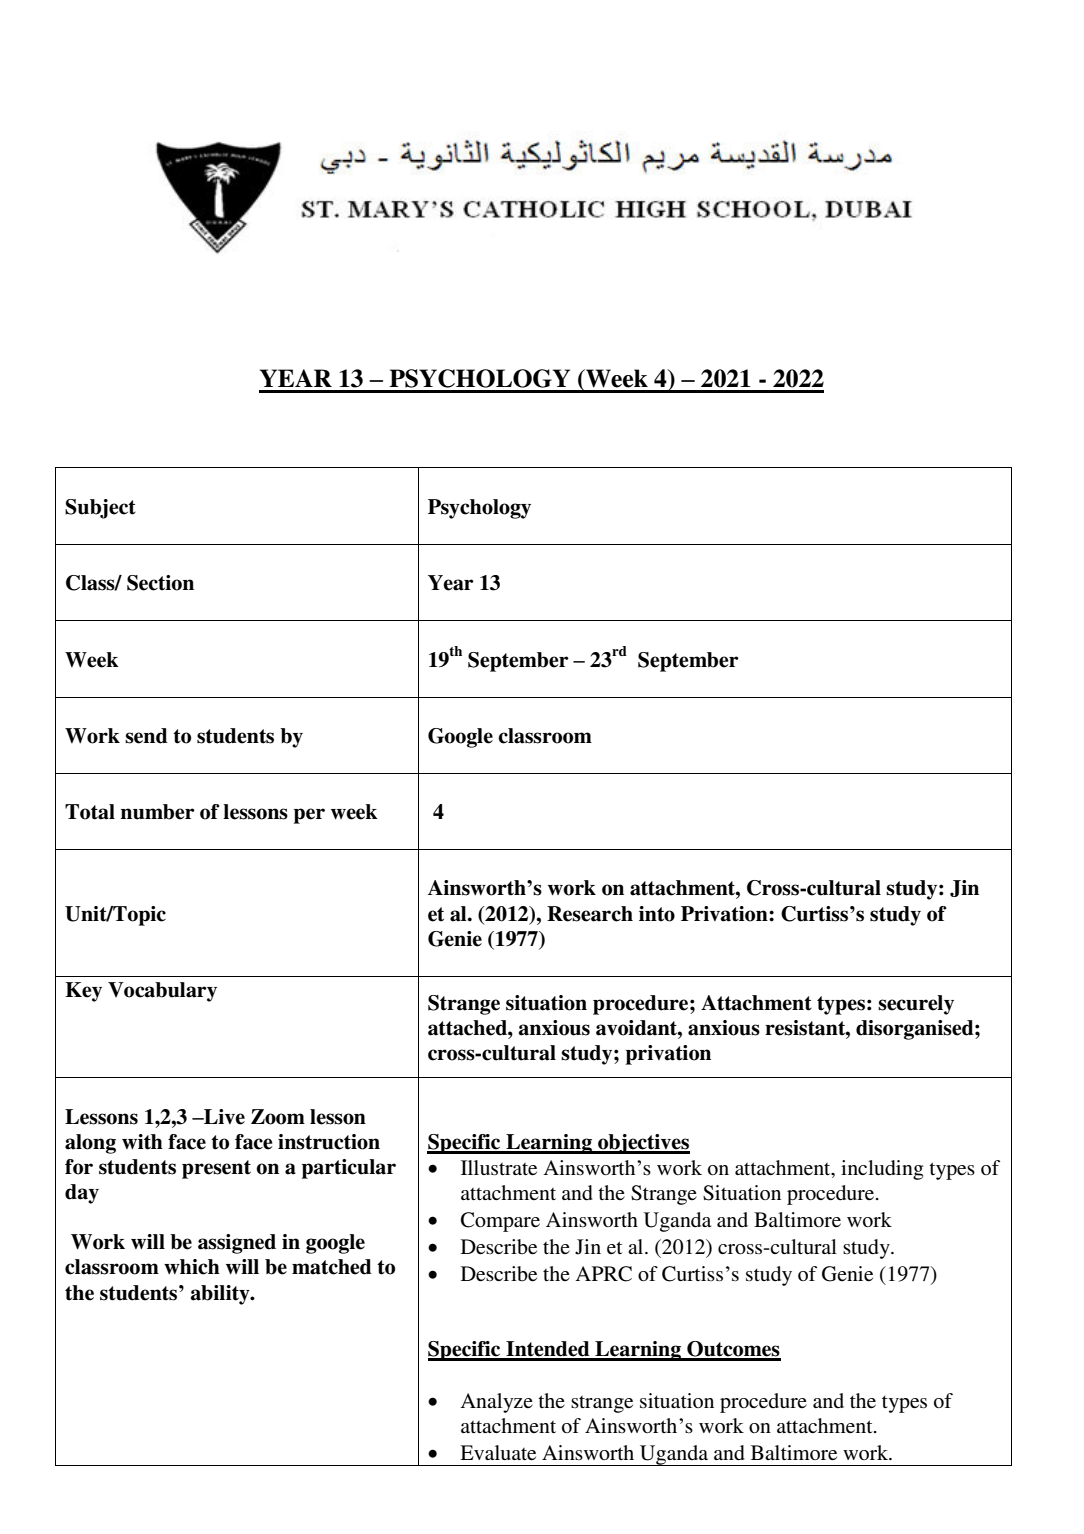  I want to click on Subject, so click(100, 509).
